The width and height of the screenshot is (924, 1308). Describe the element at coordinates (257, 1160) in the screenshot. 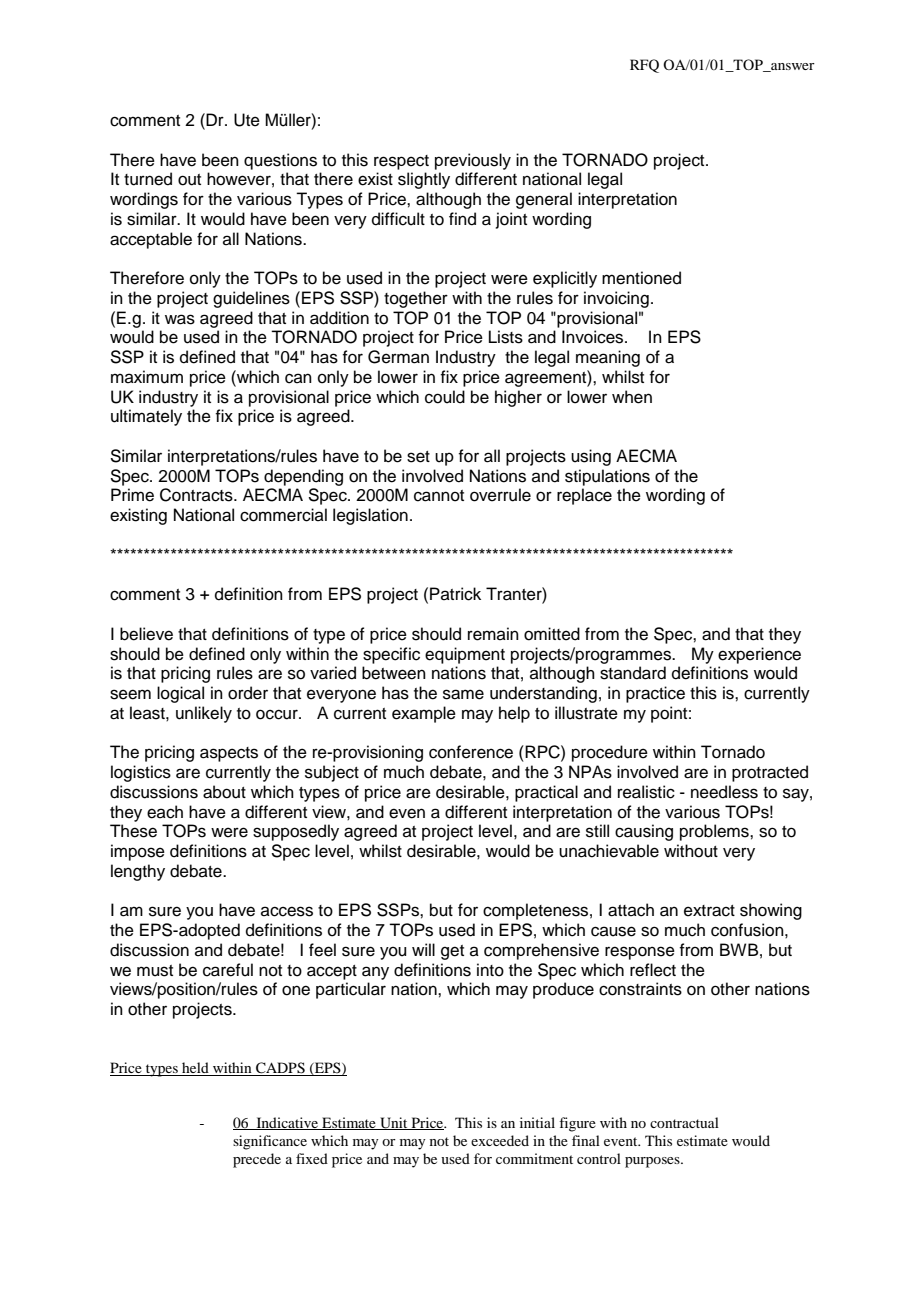

I see `precede` at that location.
